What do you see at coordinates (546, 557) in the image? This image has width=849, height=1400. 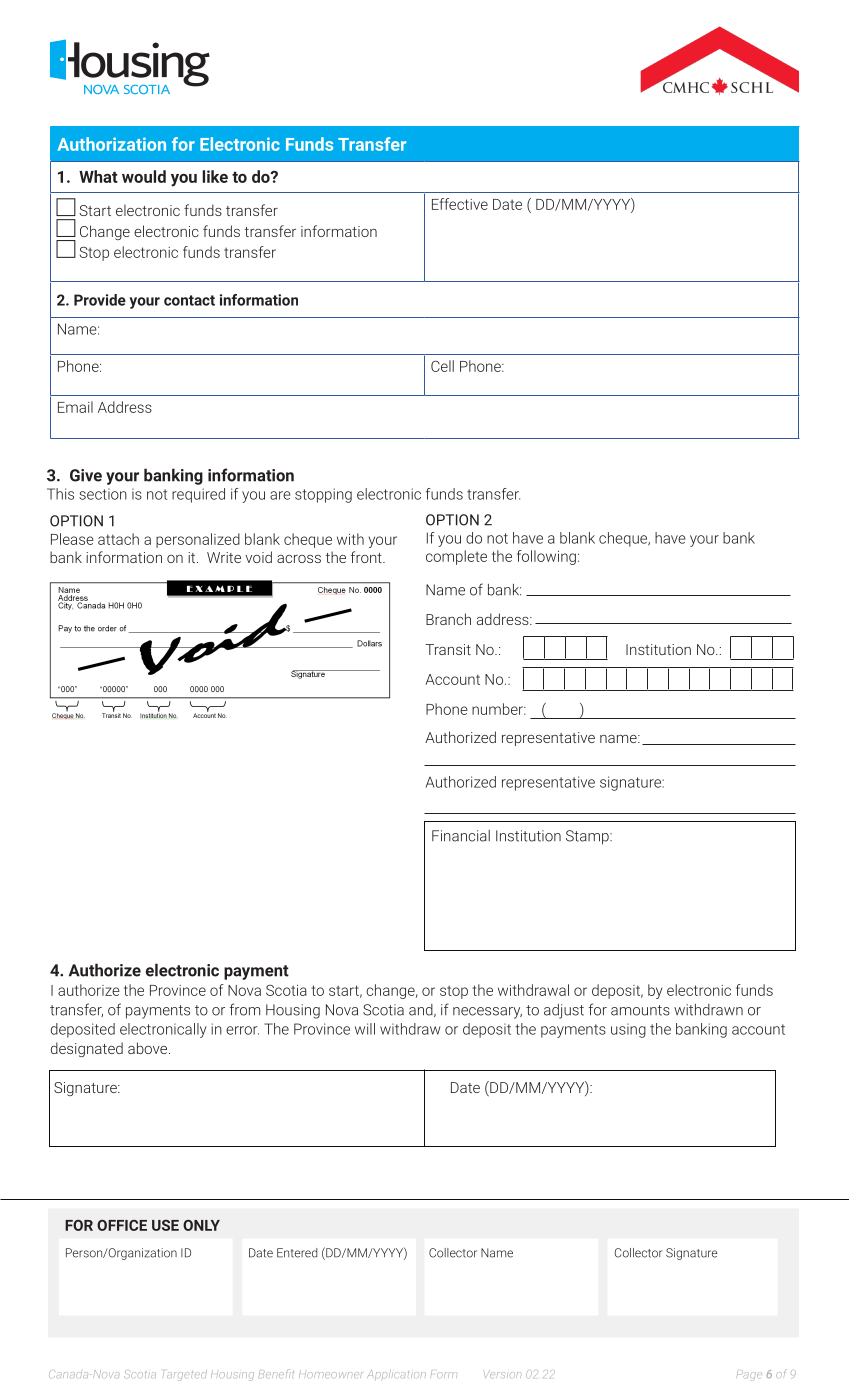 I see `following` at bounding box center [546, 557].
